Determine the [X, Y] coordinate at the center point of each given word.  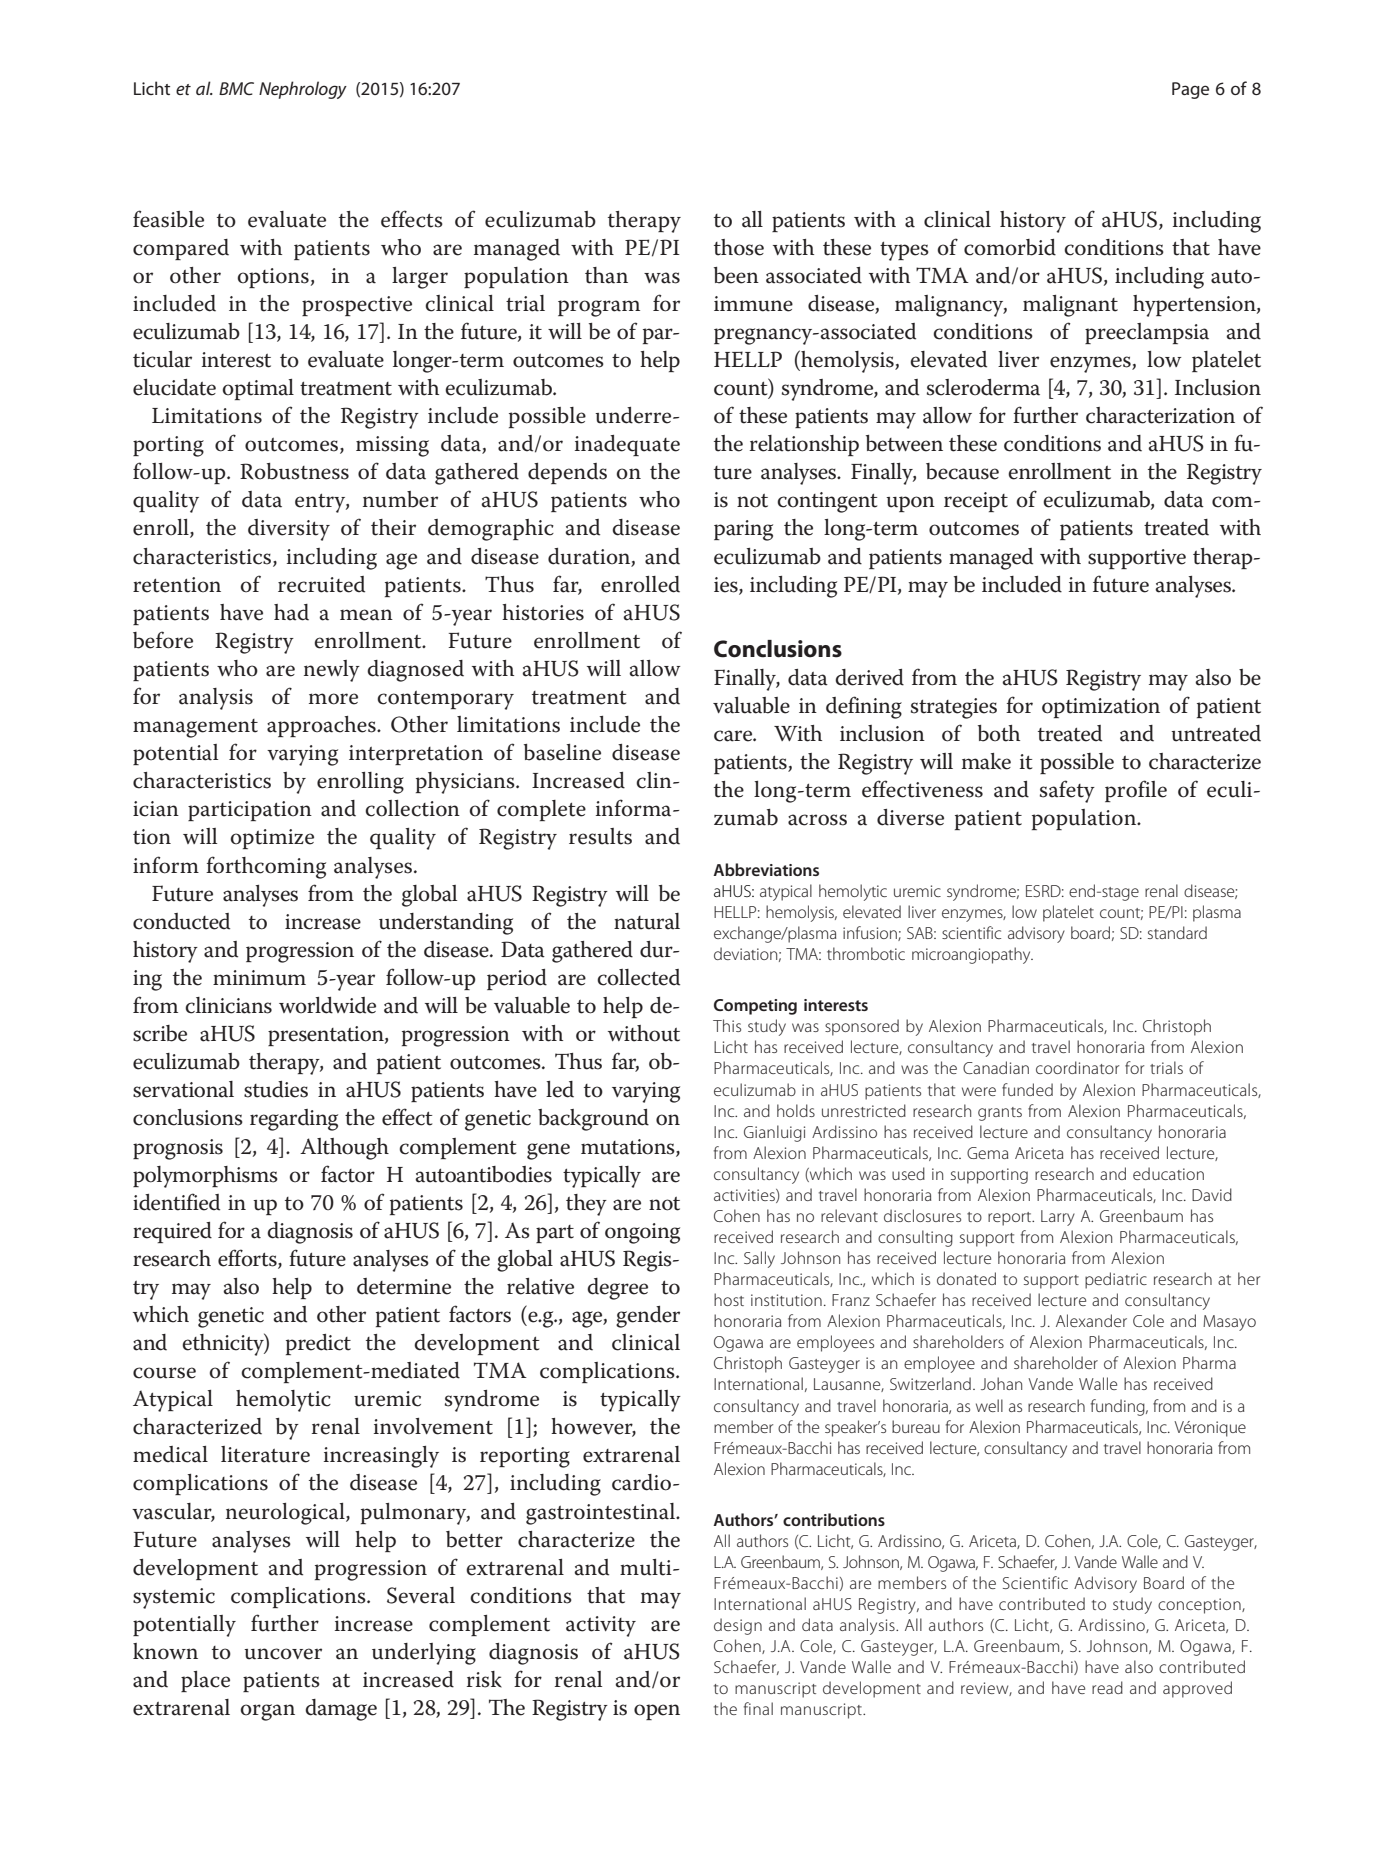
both [999, 733]
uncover [283, 1654]
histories [543, 612]
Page [1190, 90]
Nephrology [303, 90]
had [291, 612]
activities [745, 1196]
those [739, 247]
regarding [294, 1120]
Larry [1058, 1218]
